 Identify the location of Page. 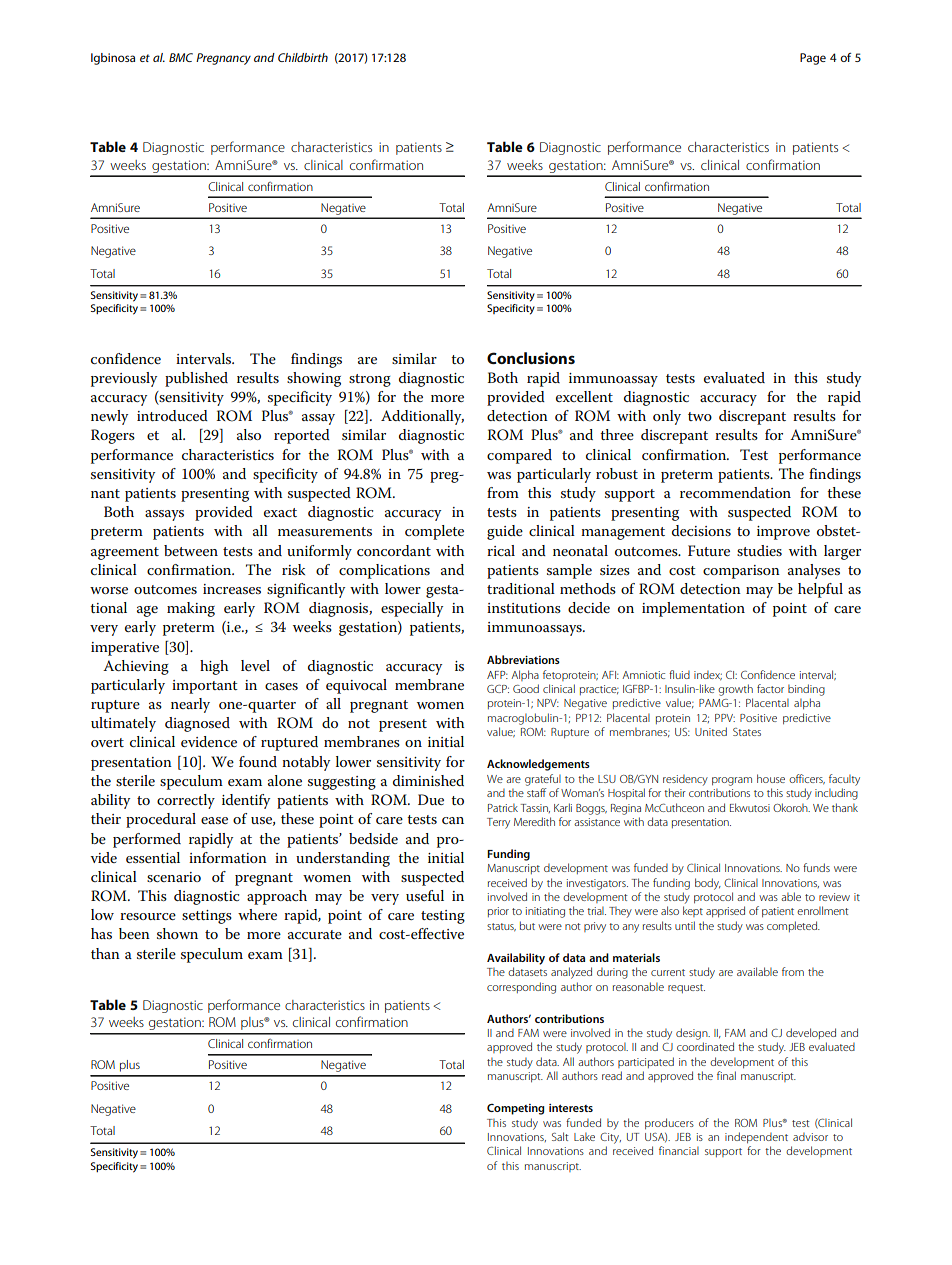
(813, 59).
